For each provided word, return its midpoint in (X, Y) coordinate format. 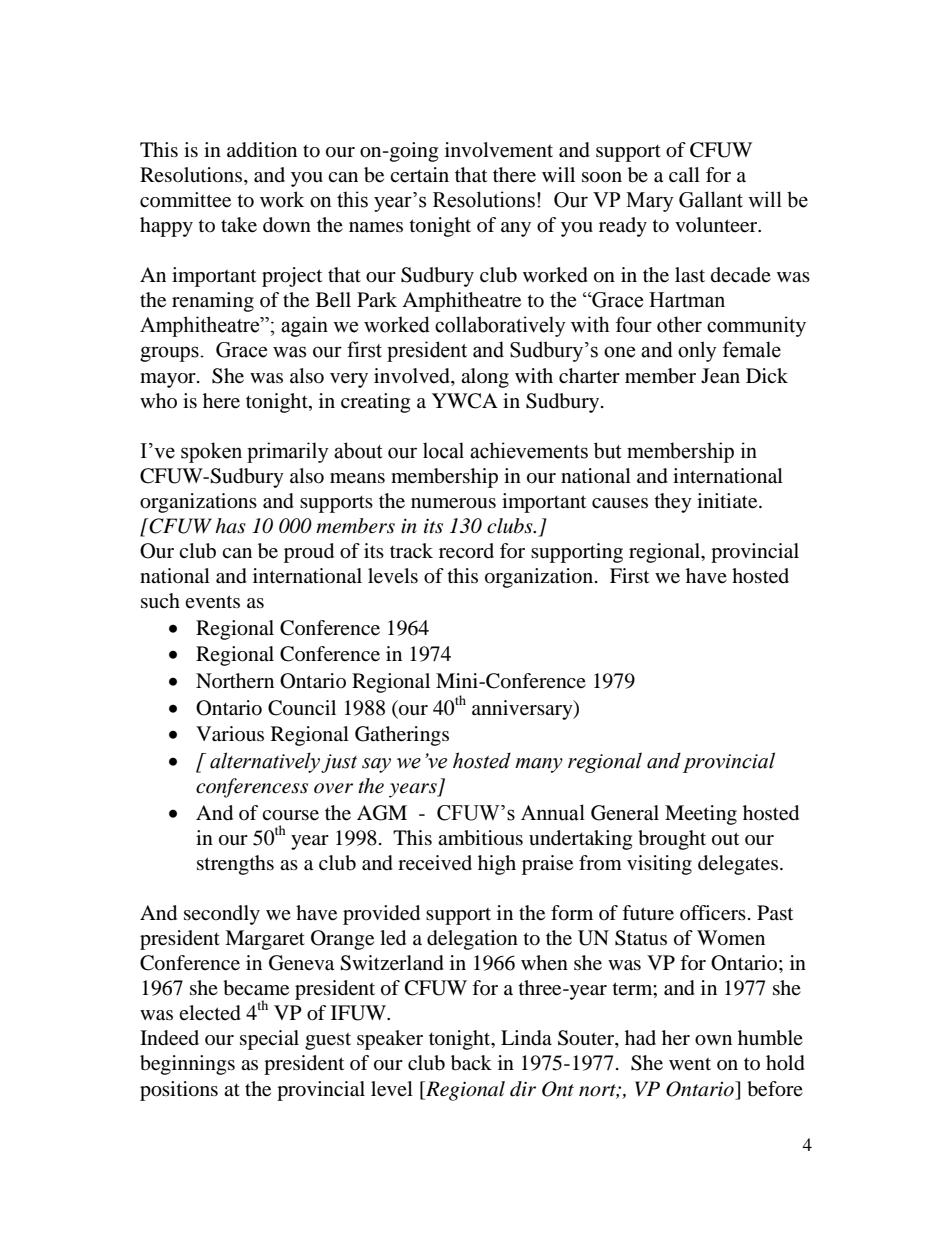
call (684, 174)
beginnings (187, 1065)
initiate (728, 501)
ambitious (480, 838)
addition (262, 150)
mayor (169, 380)
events (212, 602)
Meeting (701, 815)
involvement (499, 150)
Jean (720, 376)
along (485, 378)
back (471, 1063)
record (466, 551)
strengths (235, 865)
